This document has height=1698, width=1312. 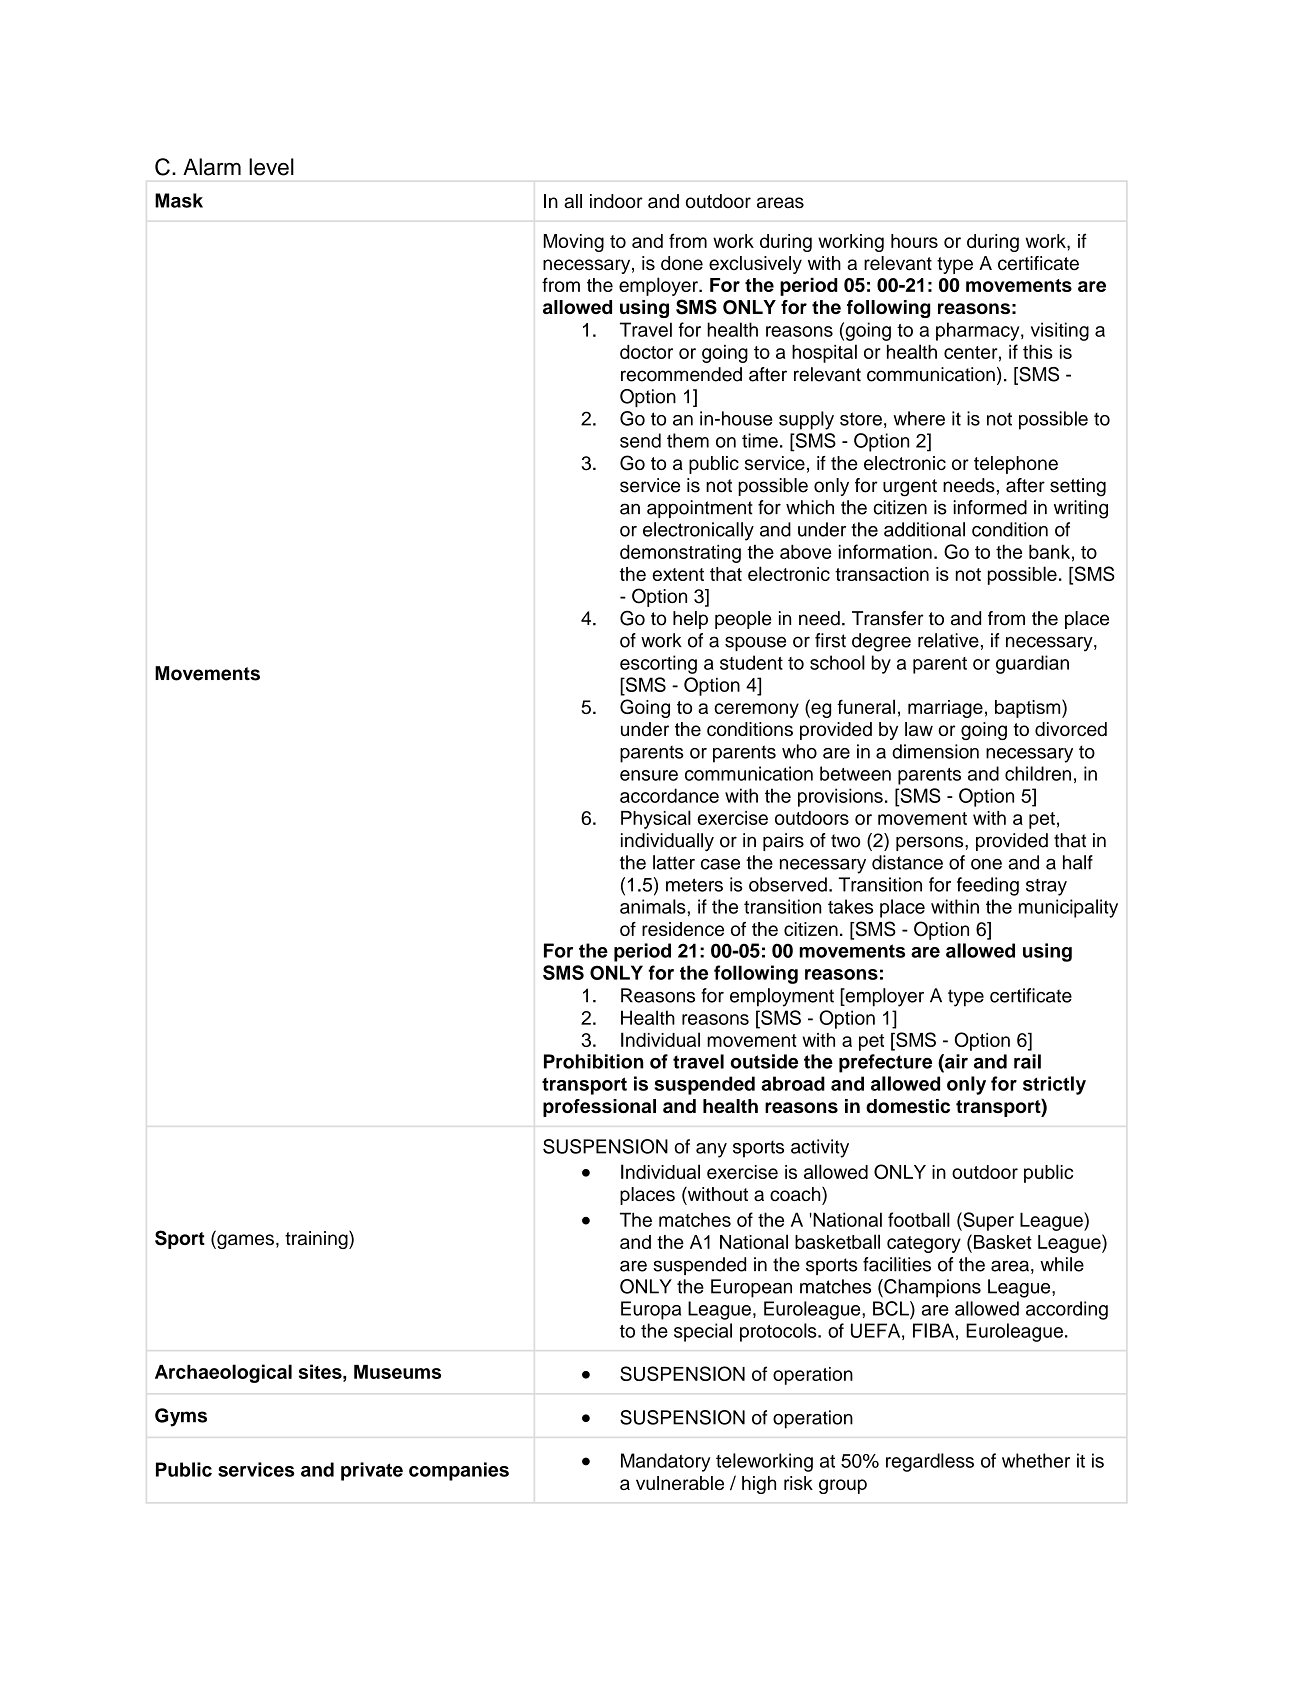 I want to click on help, so click(x=690, y=620).
